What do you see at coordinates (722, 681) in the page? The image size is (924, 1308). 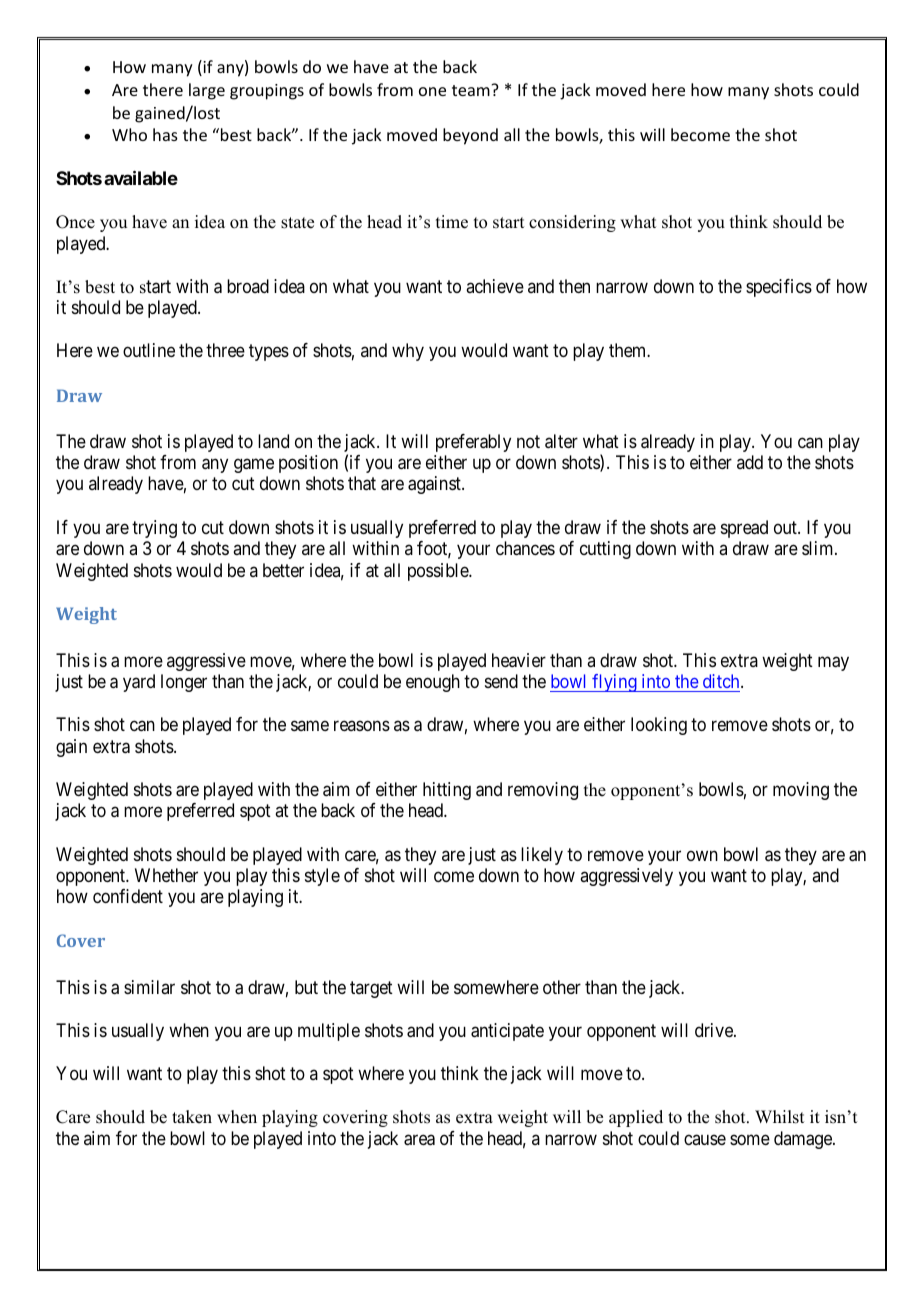 I see `ditch` at bounding box center [722, 681].
